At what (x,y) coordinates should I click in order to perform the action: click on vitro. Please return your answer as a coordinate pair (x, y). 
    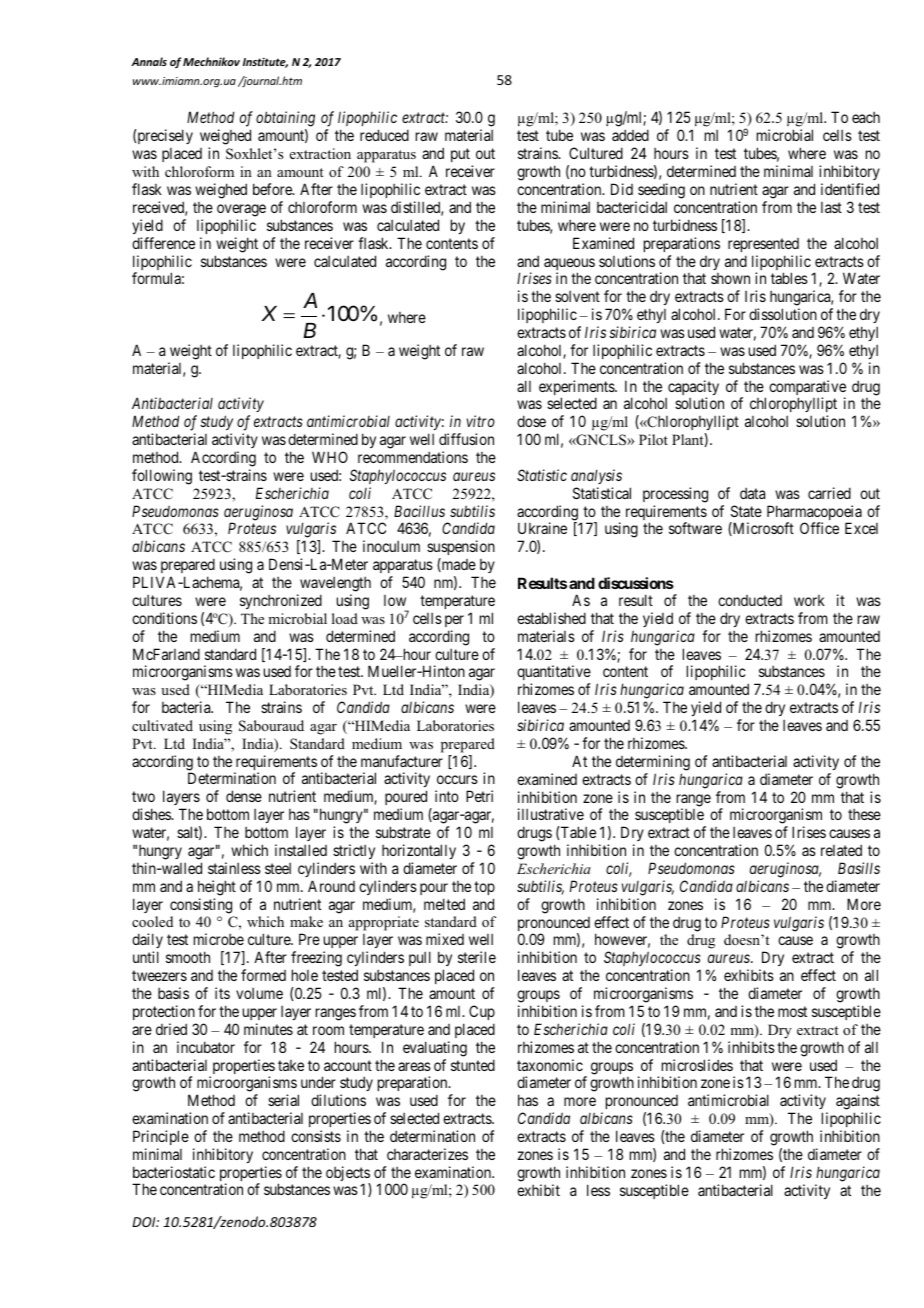
    Looking at the image, I should click on (481, 421).
